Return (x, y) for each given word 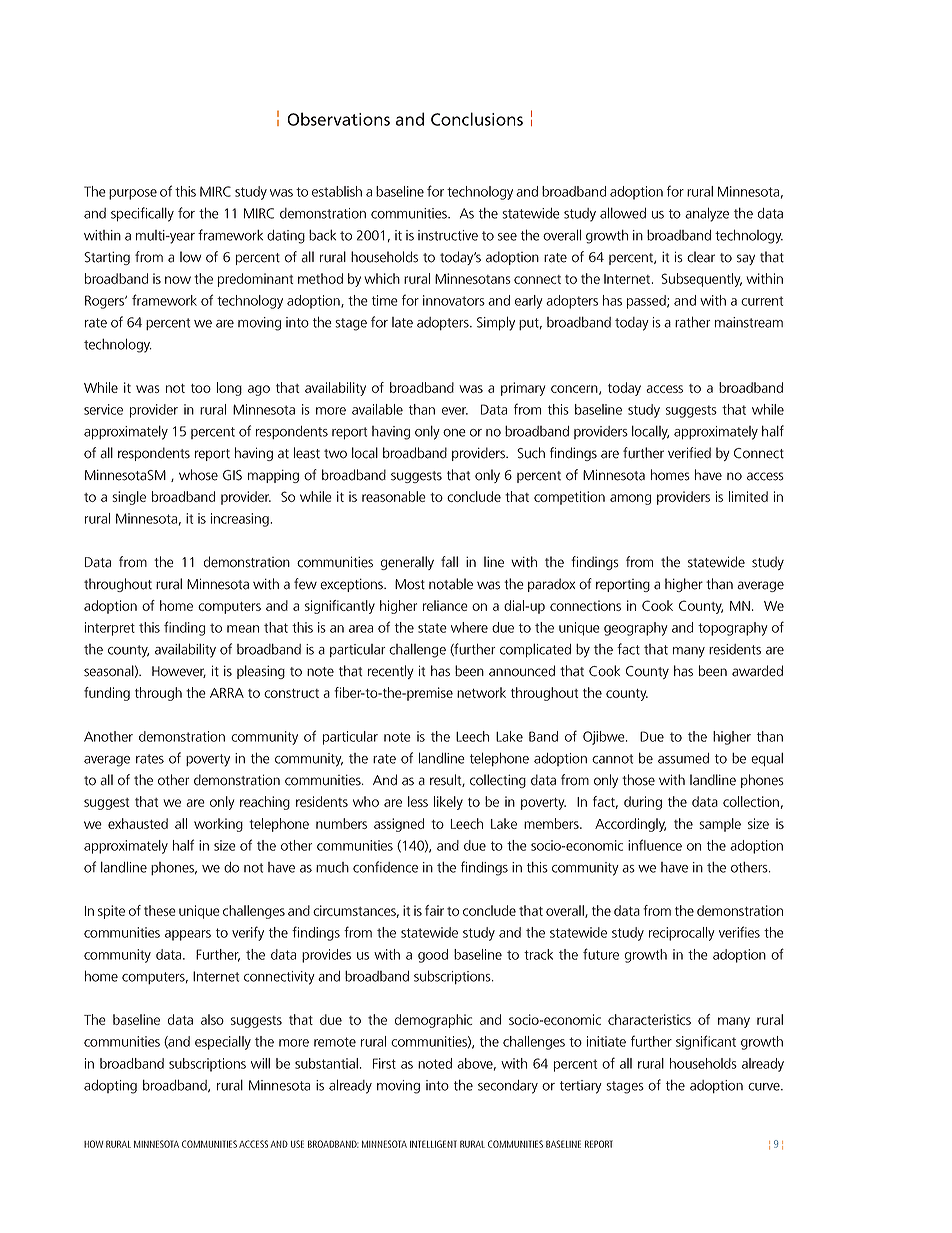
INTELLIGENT (433, 1144)
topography (733, 629)
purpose (133, 194)
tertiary (581, 1087)
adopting (110, 1087)
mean (243, 629)
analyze (707, 214)
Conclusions (477, 119)
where (469, 627)
